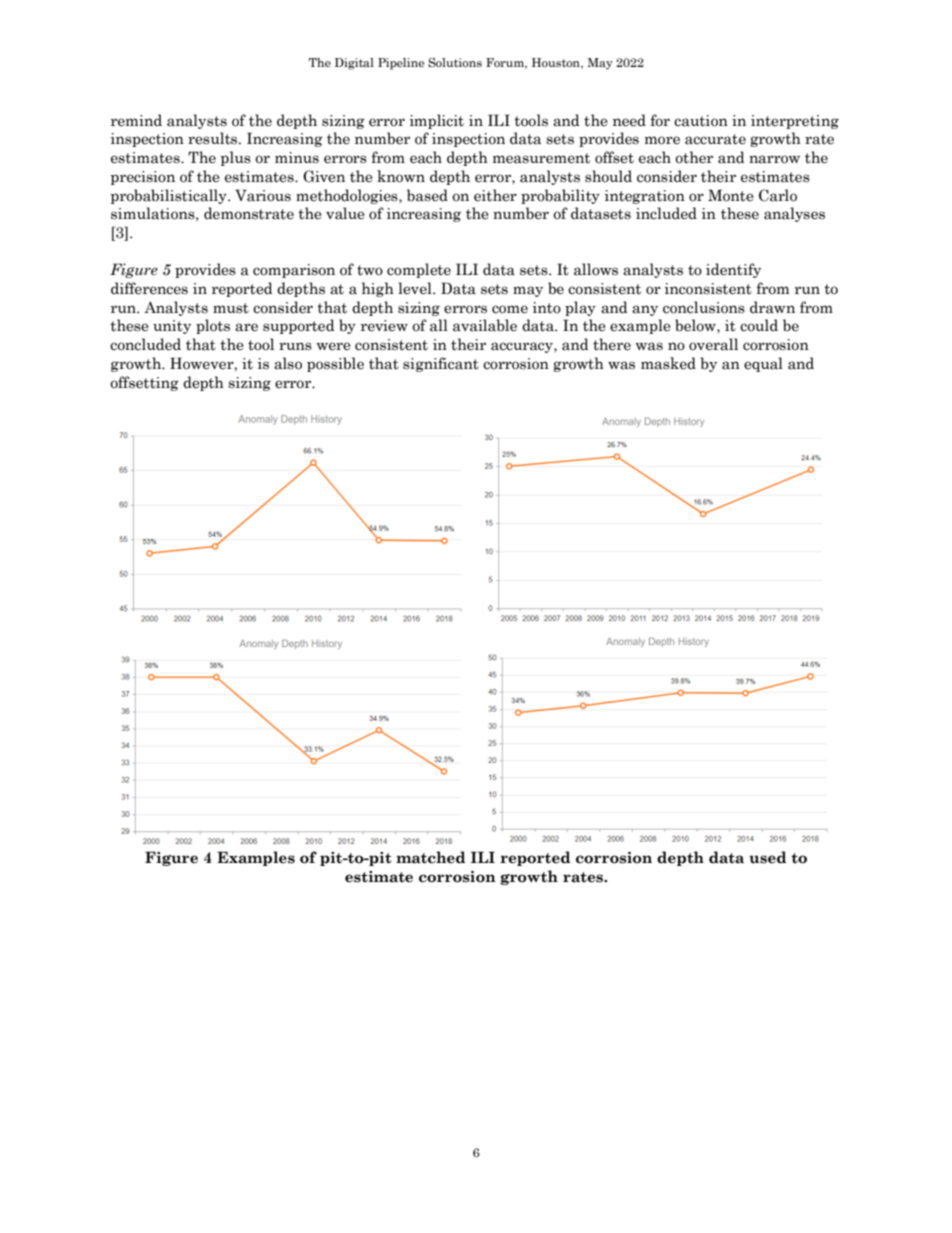 Image resolution: width=952 pixels, height=1233 pixels. I want to click on results, so click(214, 138).
